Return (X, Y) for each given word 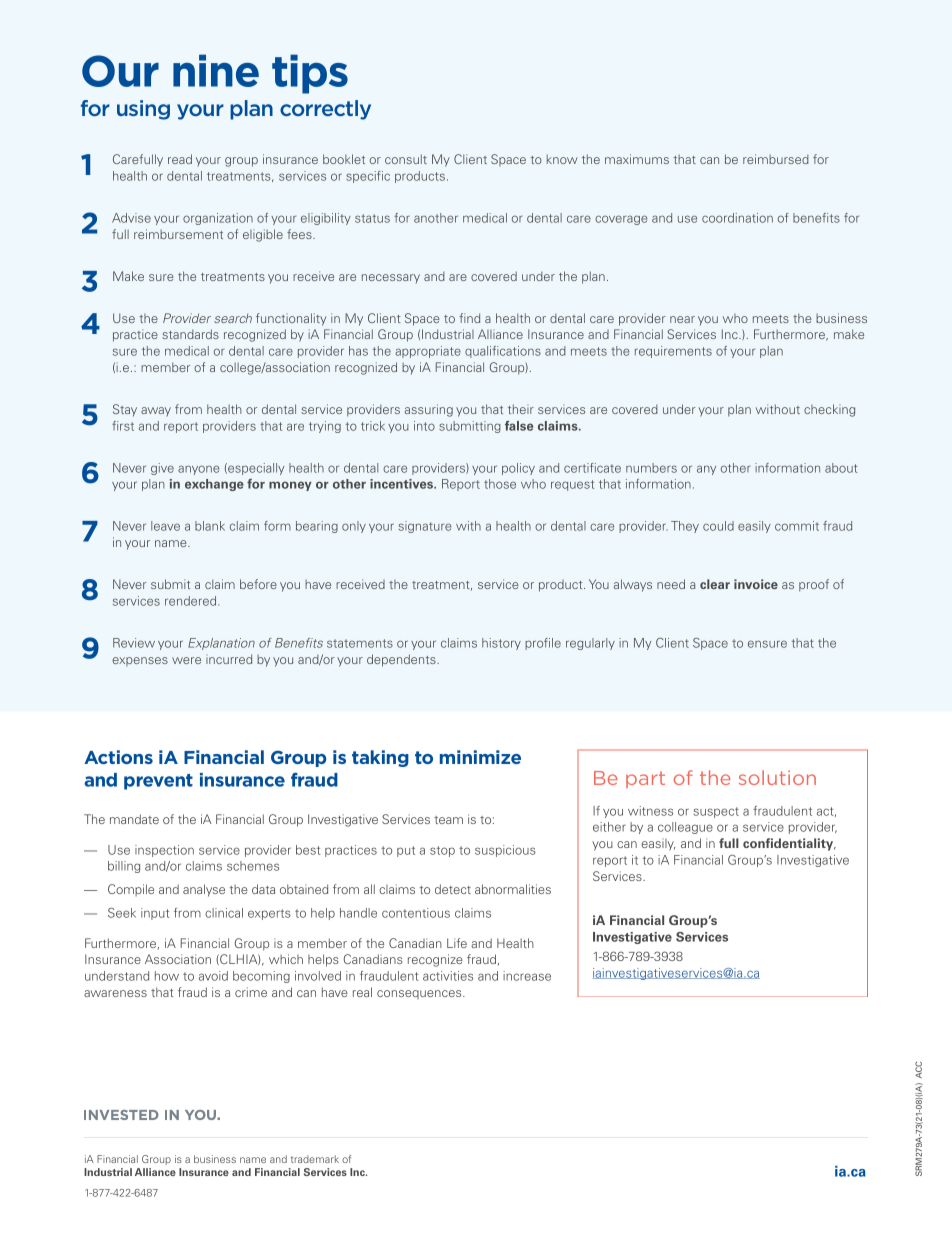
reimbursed (776, 159)
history (501, 644)
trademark (315, 1159)
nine (216, 70)
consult (406, 159)
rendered (192, 601)
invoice (756, 584)
